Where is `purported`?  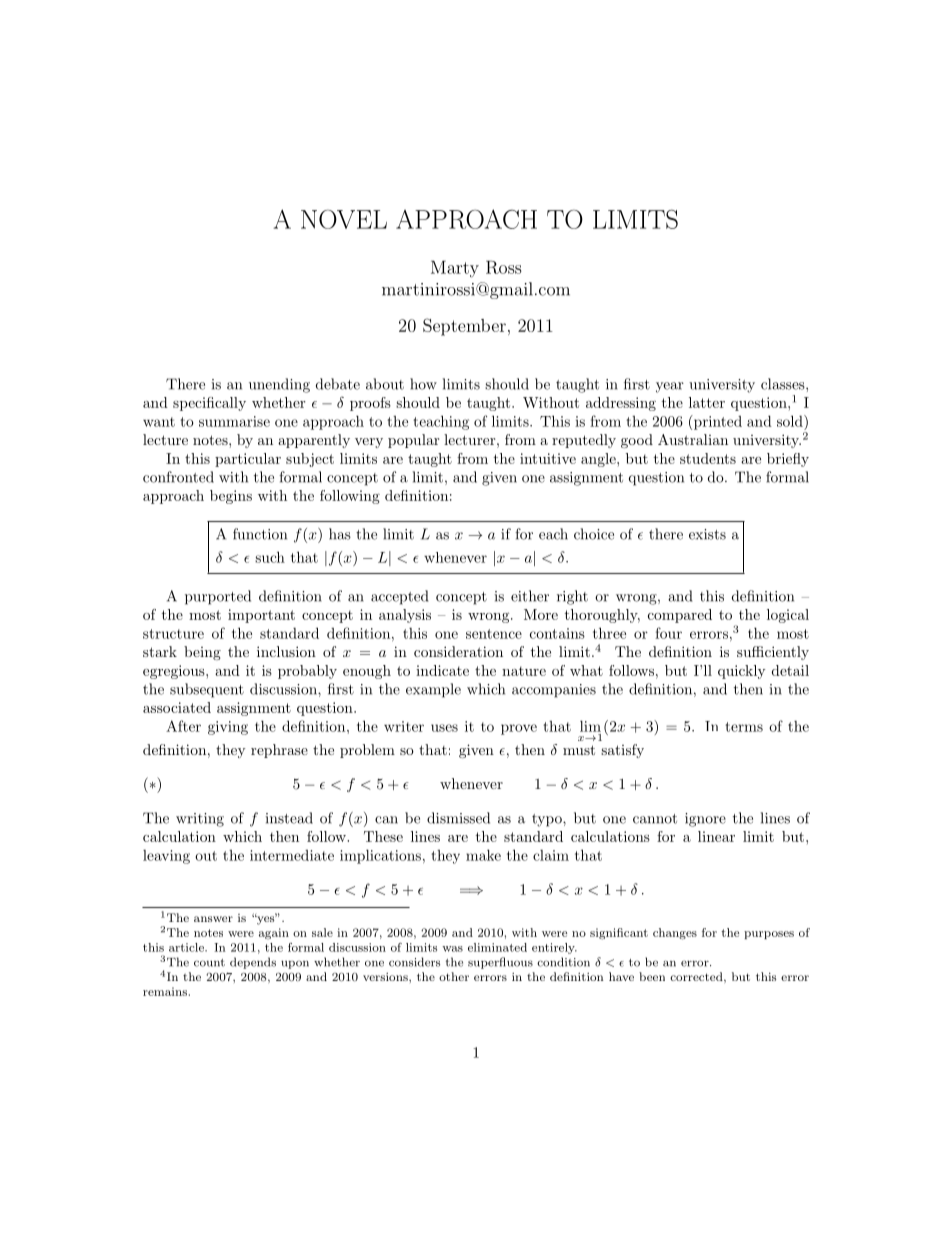
purported is located at coordinates (218, 597).
